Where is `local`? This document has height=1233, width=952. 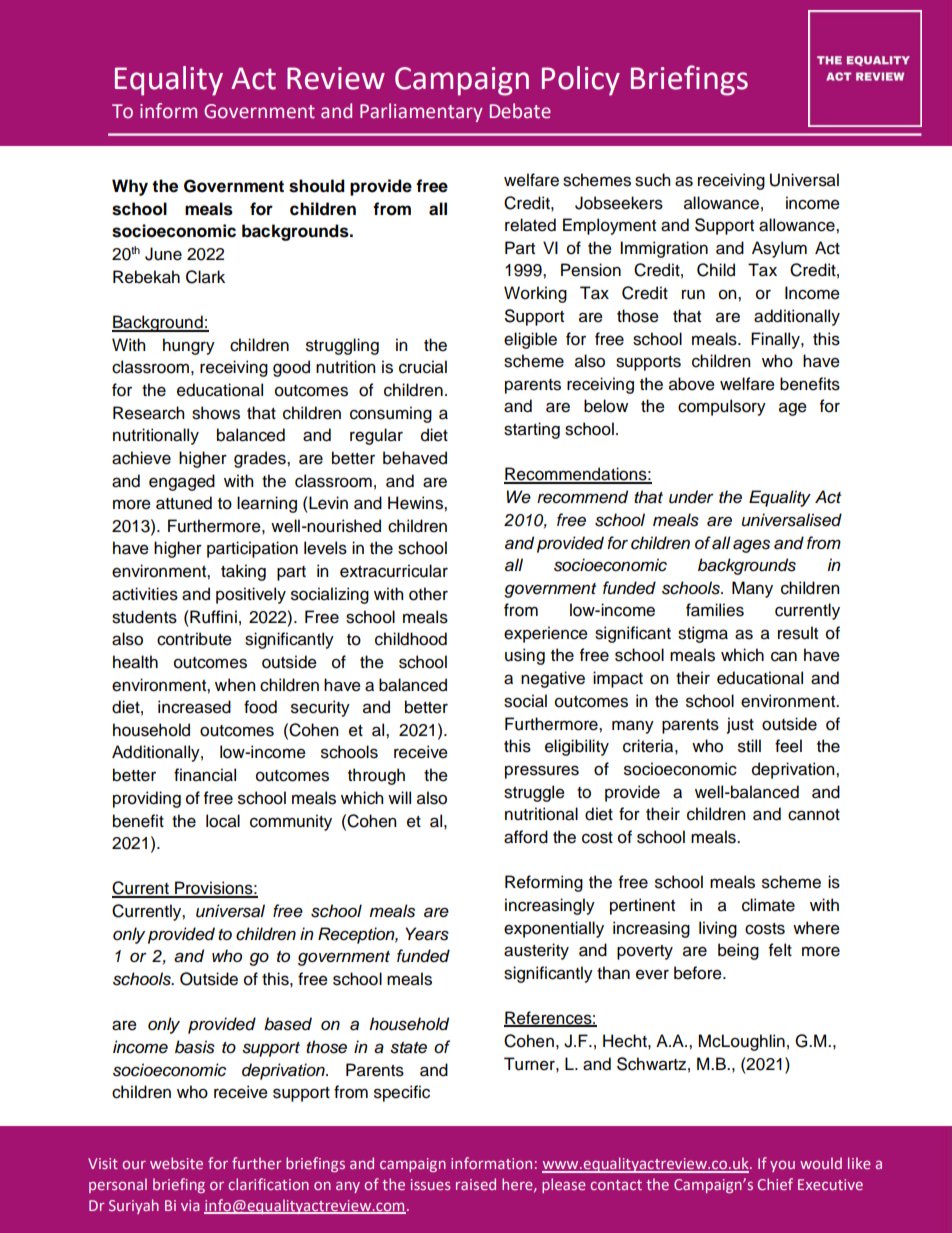 local is located at coordinates (223, 821).
